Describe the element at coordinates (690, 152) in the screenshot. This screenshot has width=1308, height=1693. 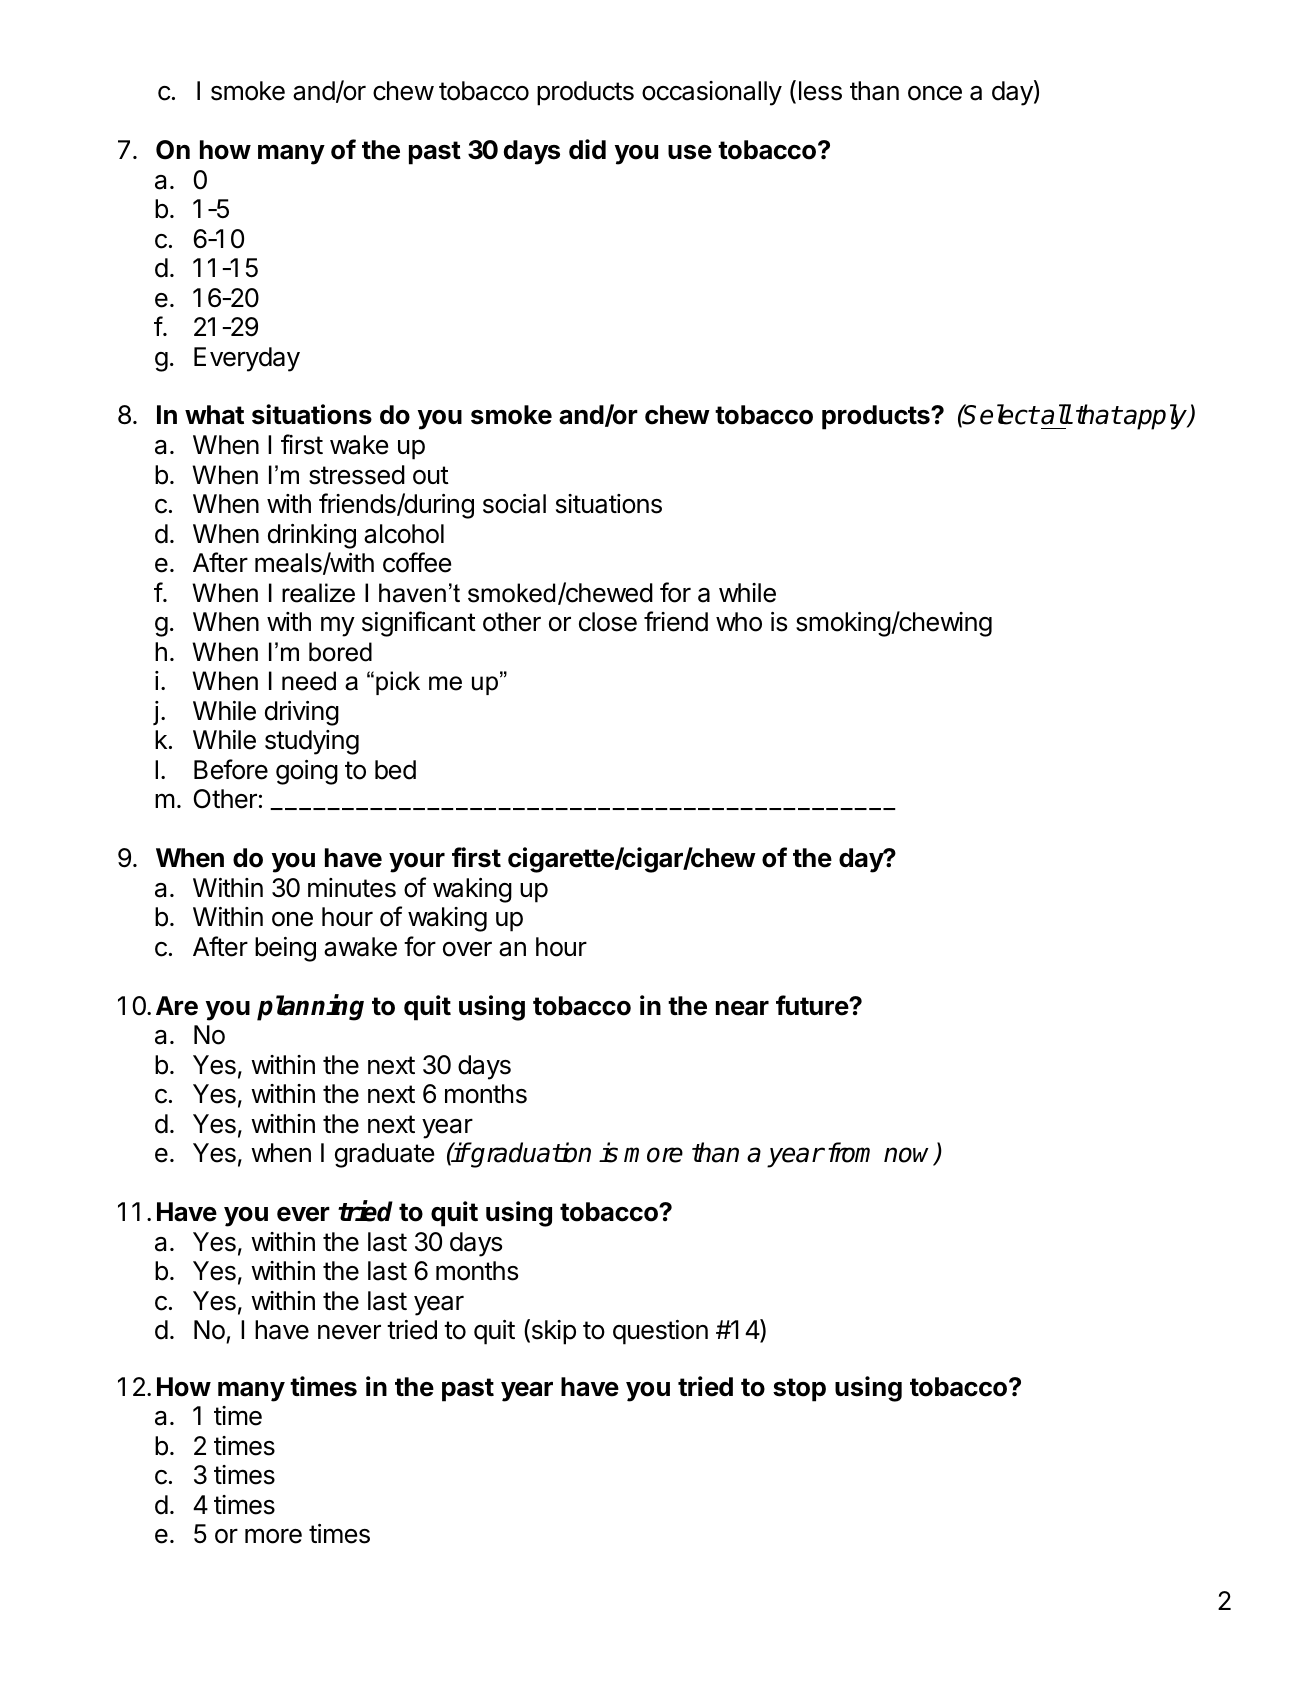
I see `use` at that location.
